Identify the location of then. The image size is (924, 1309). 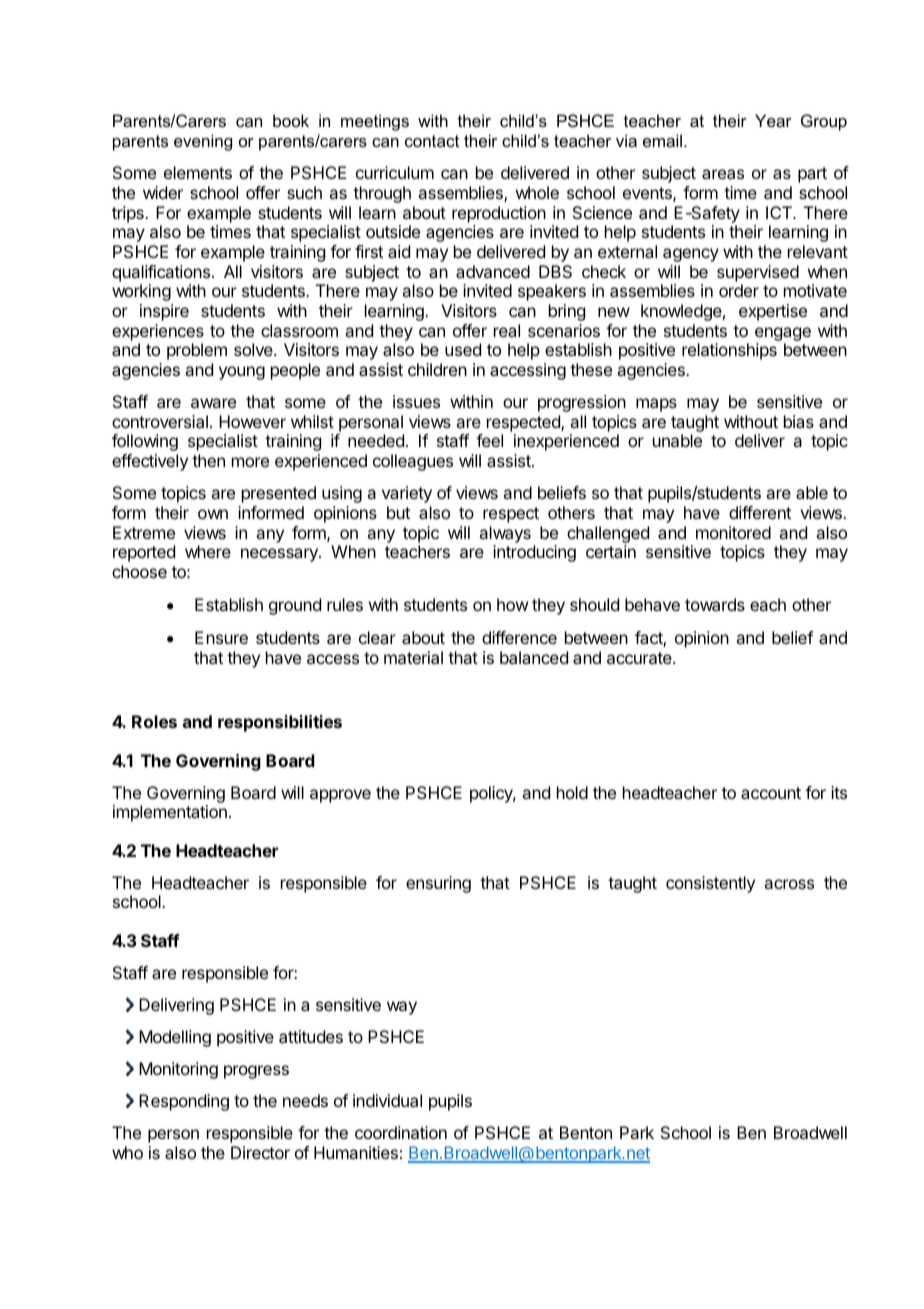
(208, 460).
